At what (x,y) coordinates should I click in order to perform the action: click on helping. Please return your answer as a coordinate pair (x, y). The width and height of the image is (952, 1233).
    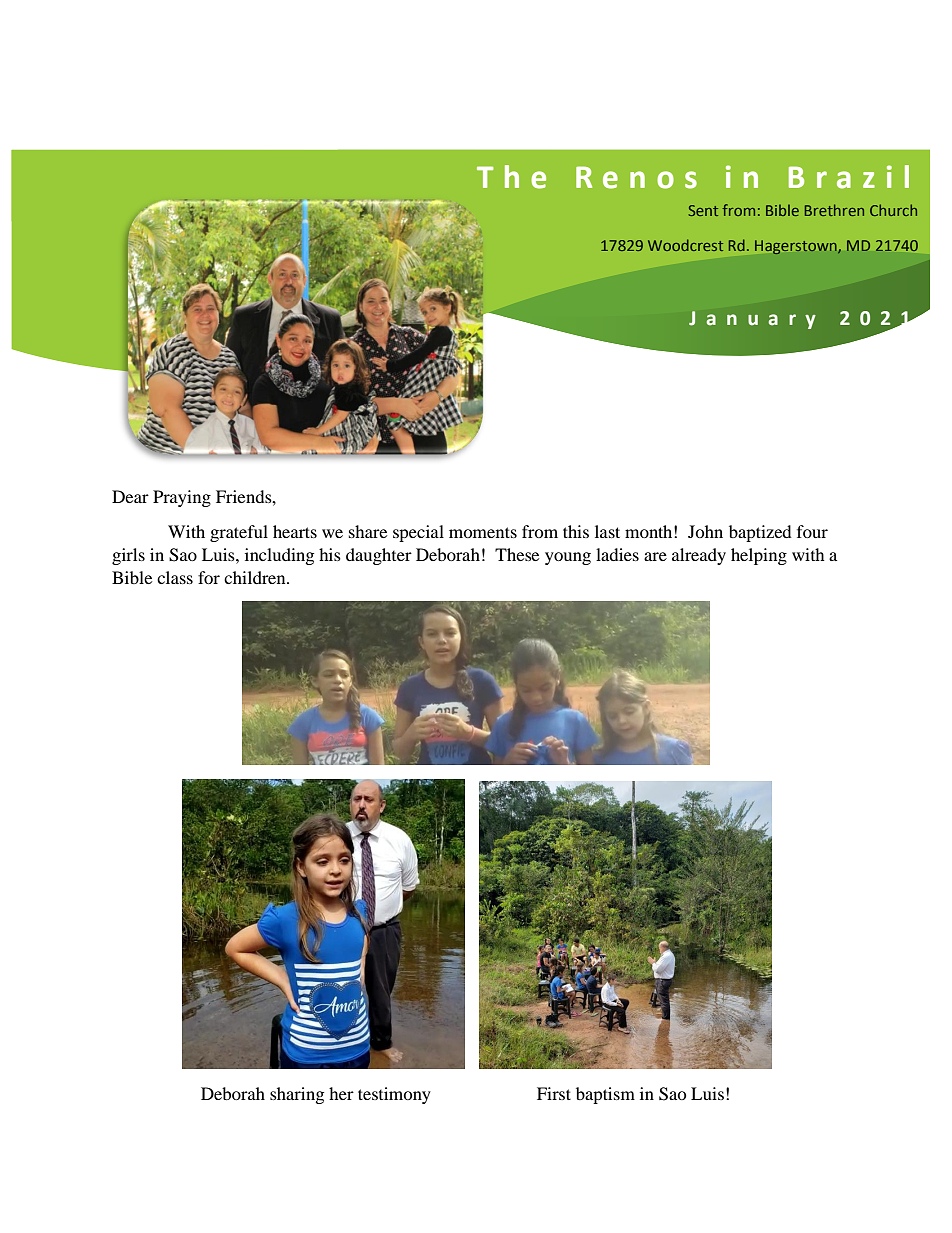
    Looking at the image, I should click on (759, 556).
